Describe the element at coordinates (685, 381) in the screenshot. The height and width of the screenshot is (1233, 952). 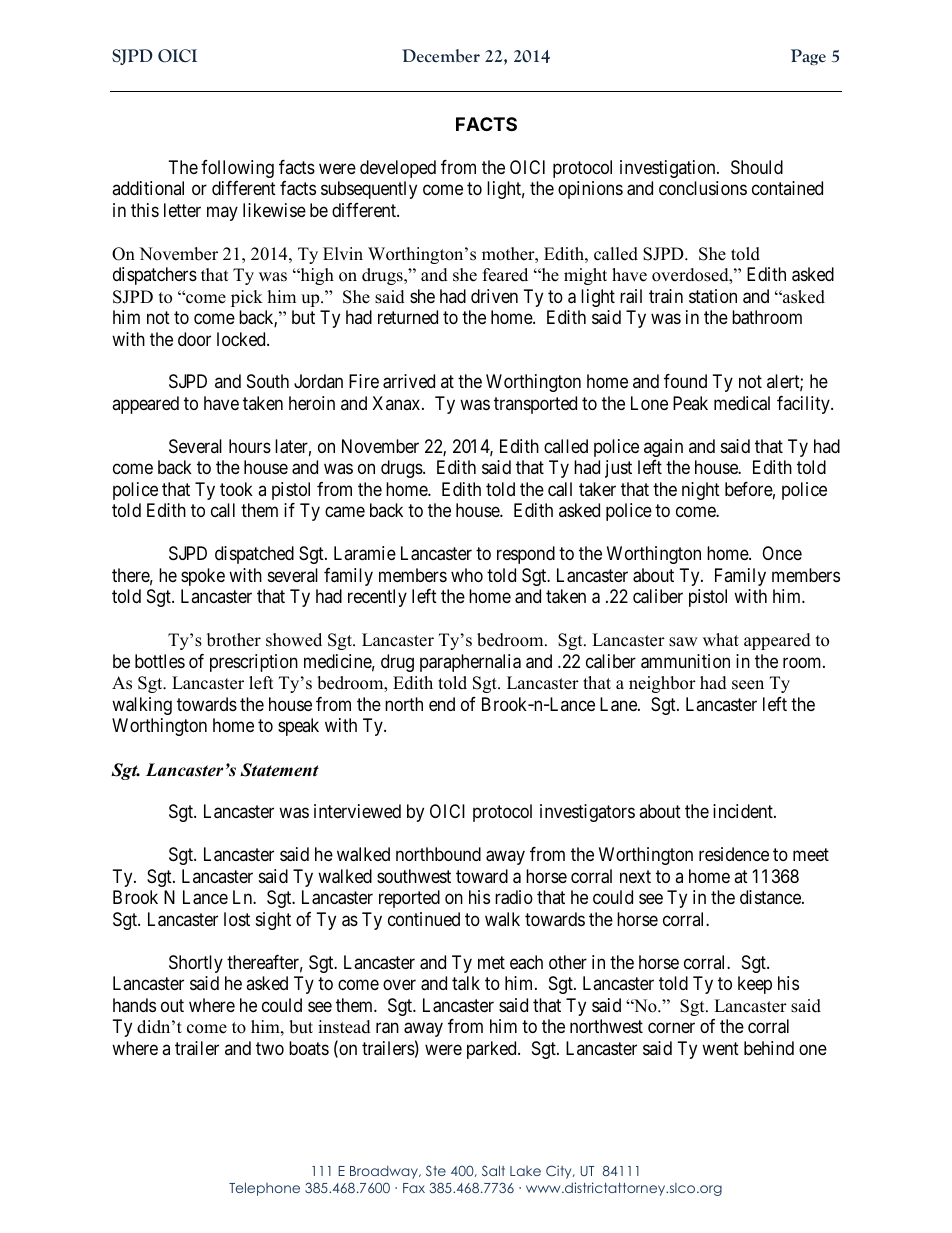
I see `found` at that location.
